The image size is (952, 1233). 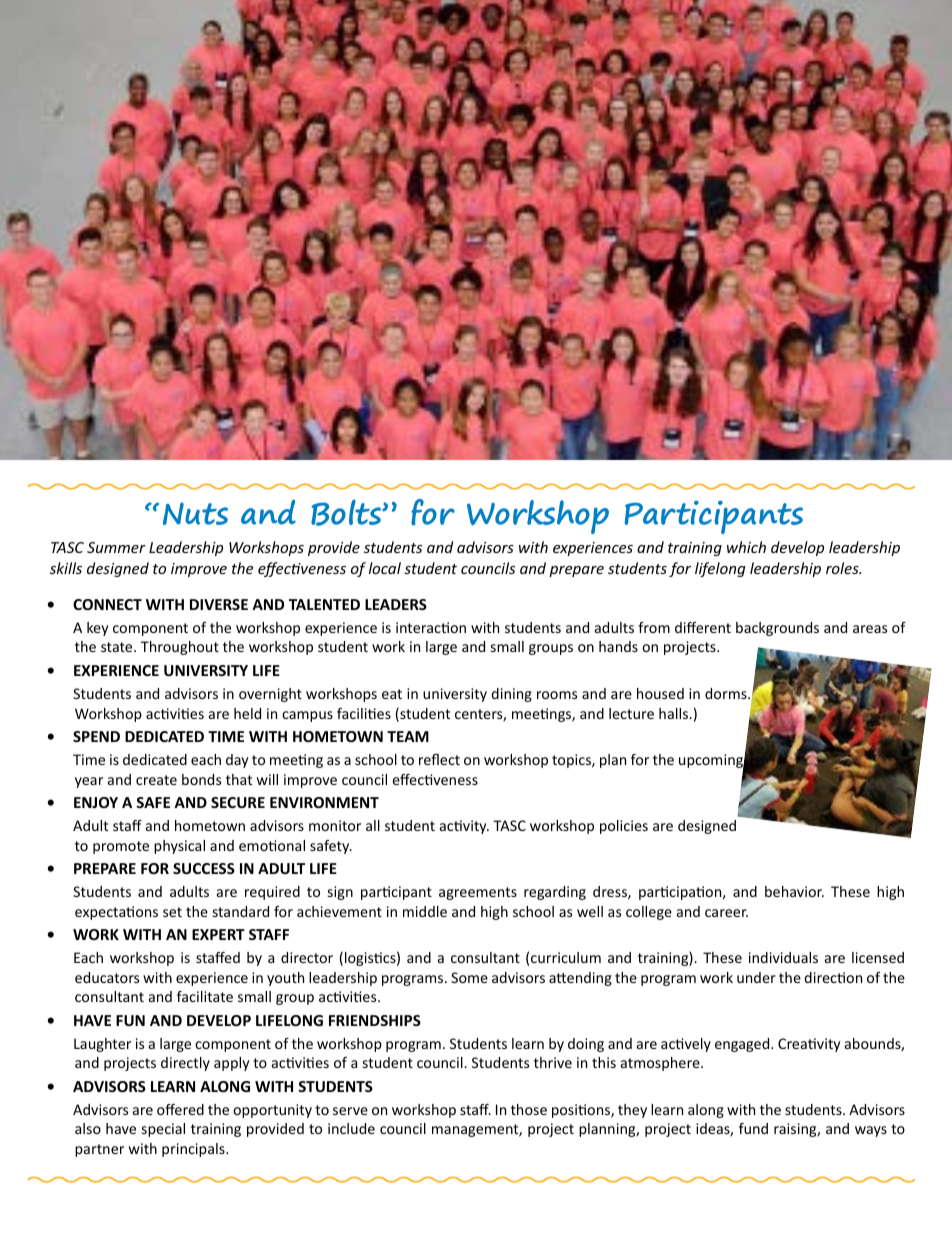 I want to click on middle, so click(x=425, y=911).
